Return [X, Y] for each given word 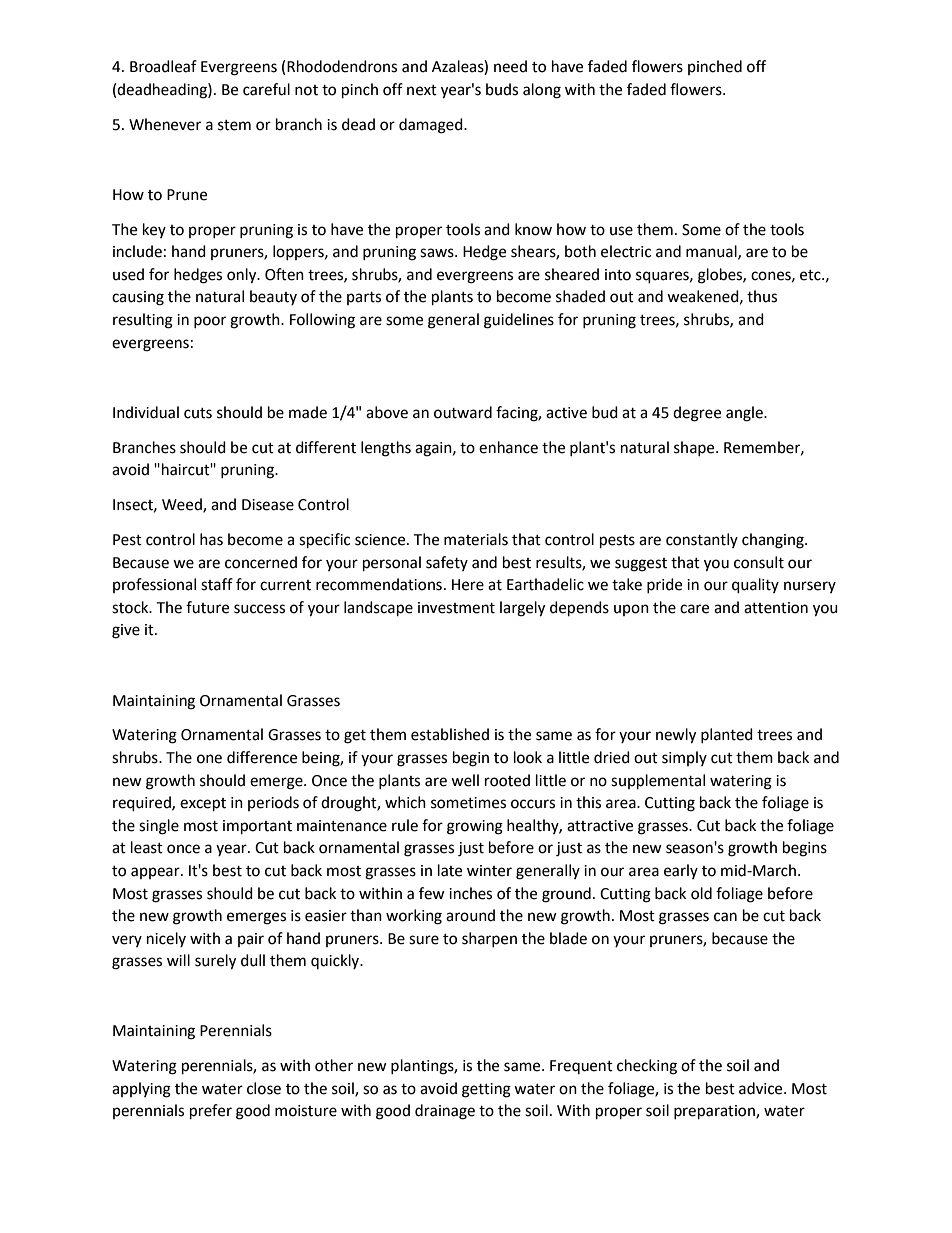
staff [217, 584]
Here [468, 585]
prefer [211, 1112]
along [542, 91]
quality [755, 586]
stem [234, 125]
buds [502, 89]
